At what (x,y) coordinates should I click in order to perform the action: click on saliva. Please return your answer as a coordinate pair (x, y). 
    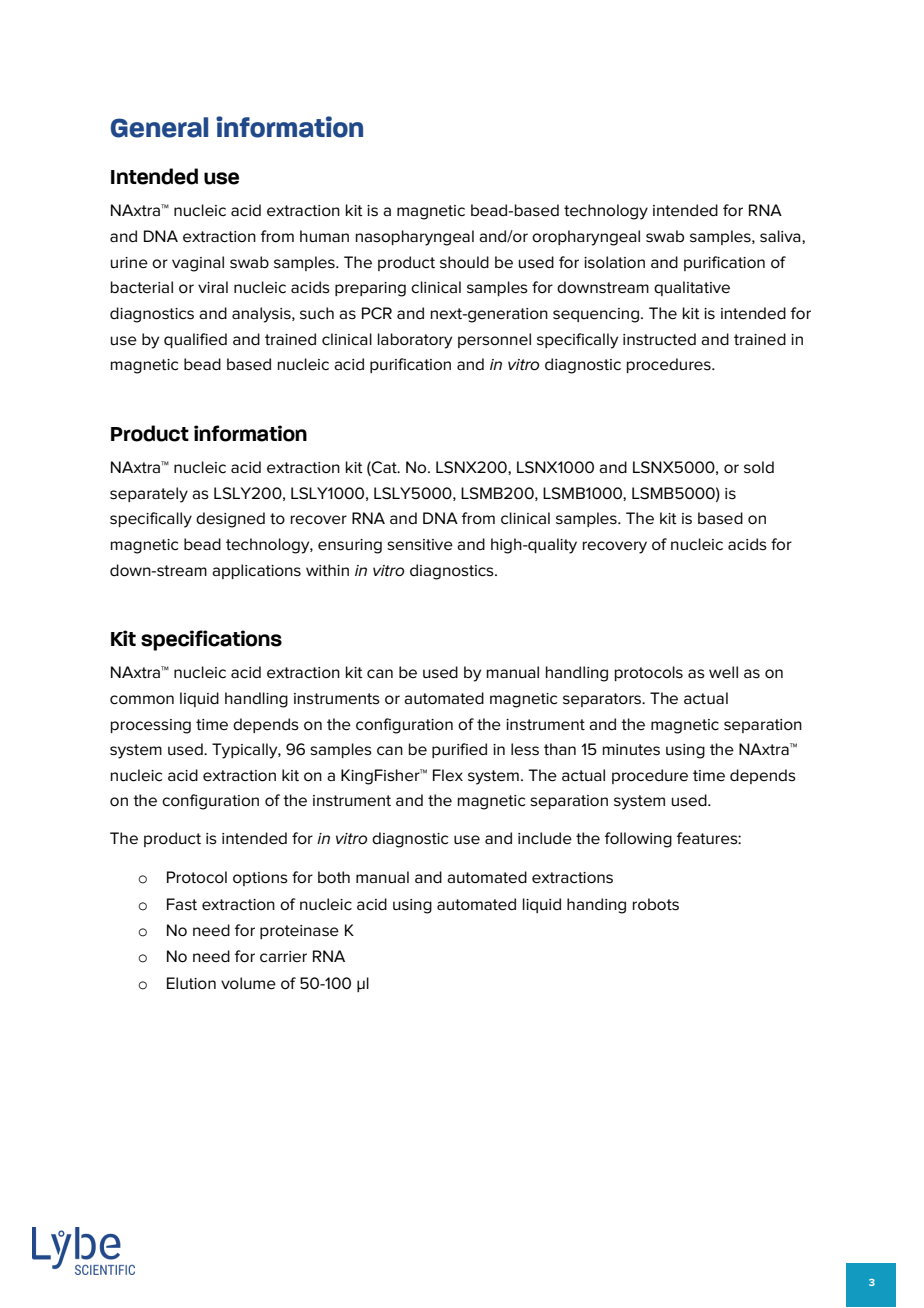
    Looking at the image, I should click on (781, 237).
